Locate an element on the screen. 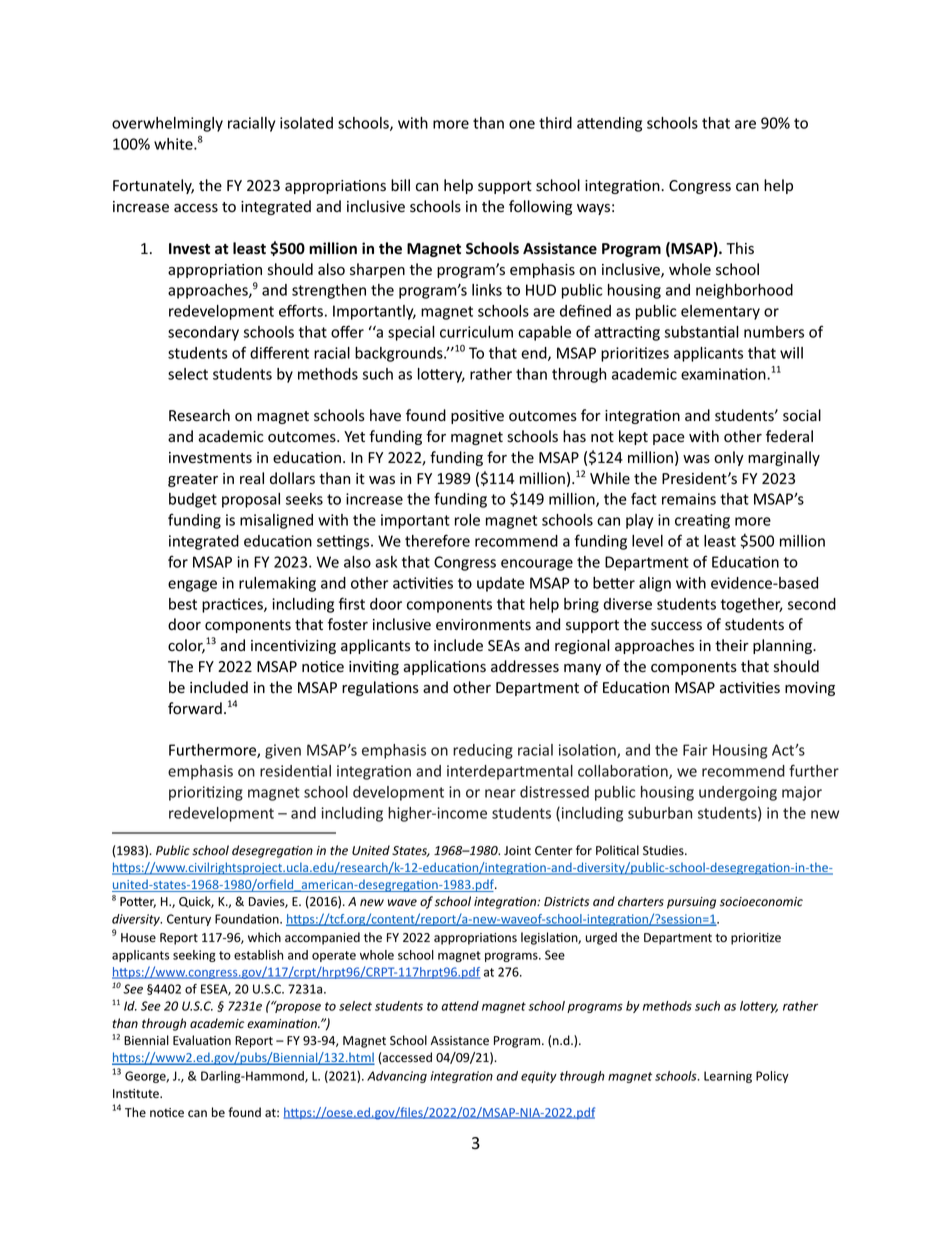 The image size is (952, 1233). This is located at coordinates (740, 248).
